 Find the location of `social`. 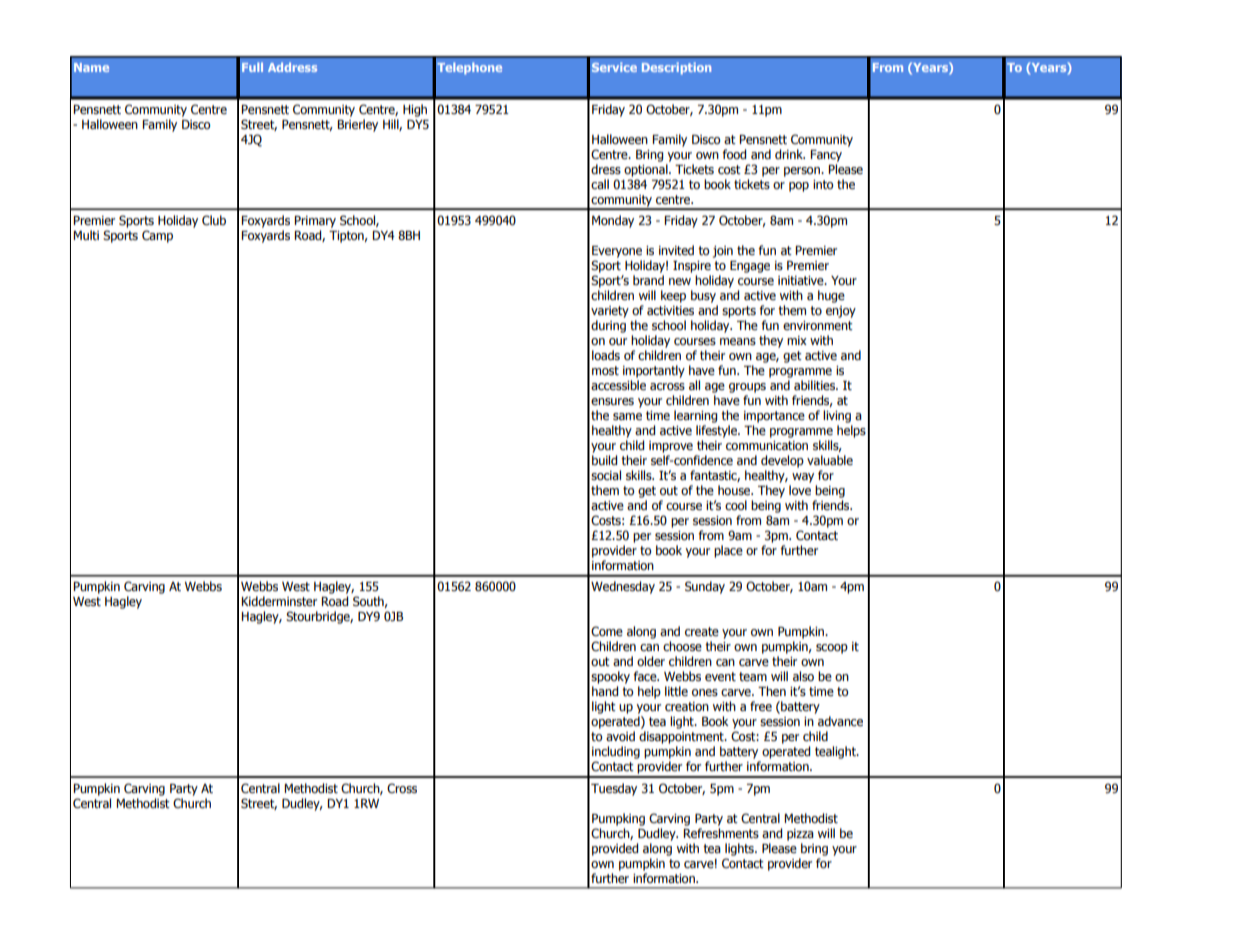

social is located at coordinates (606, 475).
